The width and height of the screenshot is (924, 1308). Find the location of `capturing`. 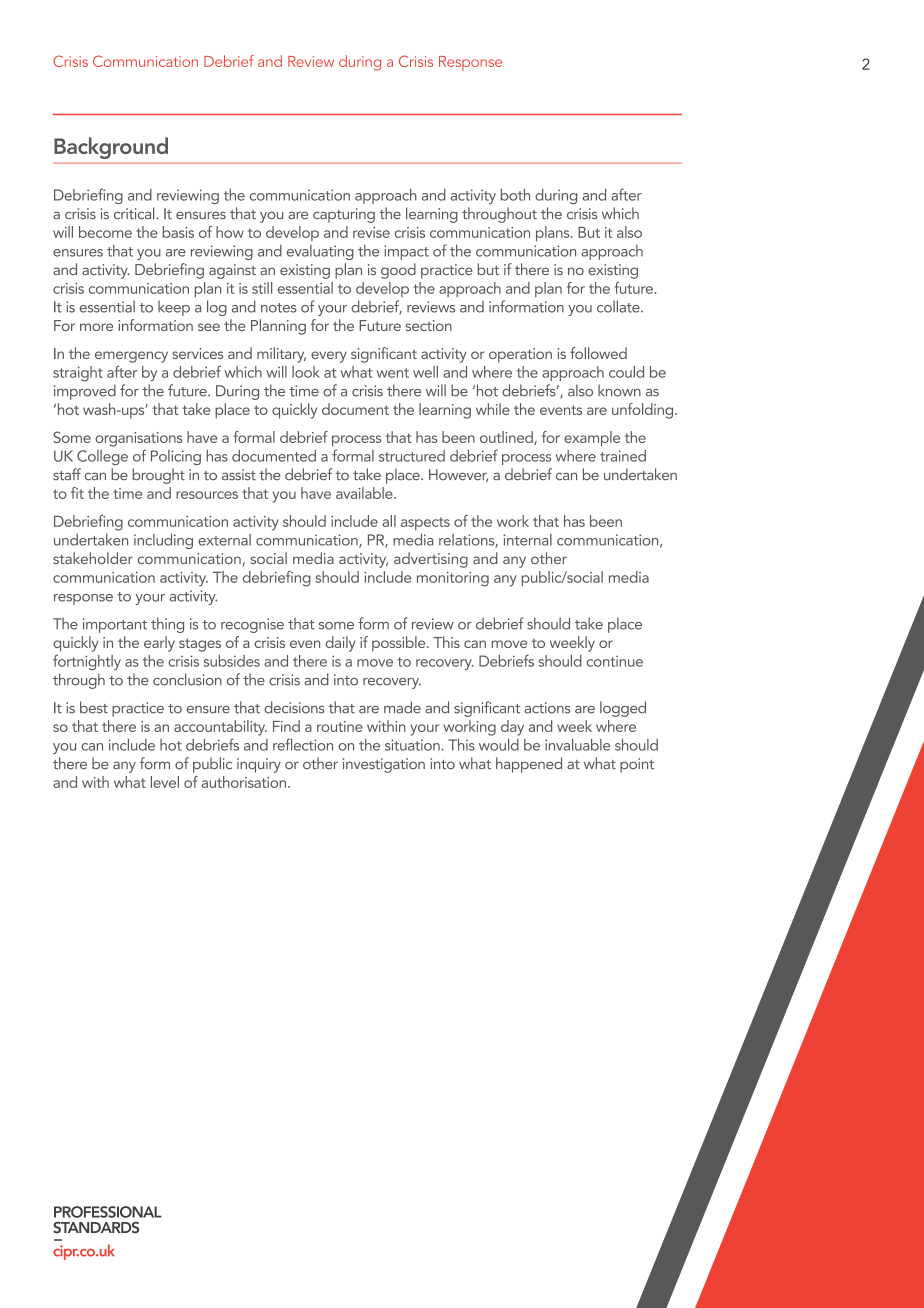

capturing is located at coordinates (344, 215).
